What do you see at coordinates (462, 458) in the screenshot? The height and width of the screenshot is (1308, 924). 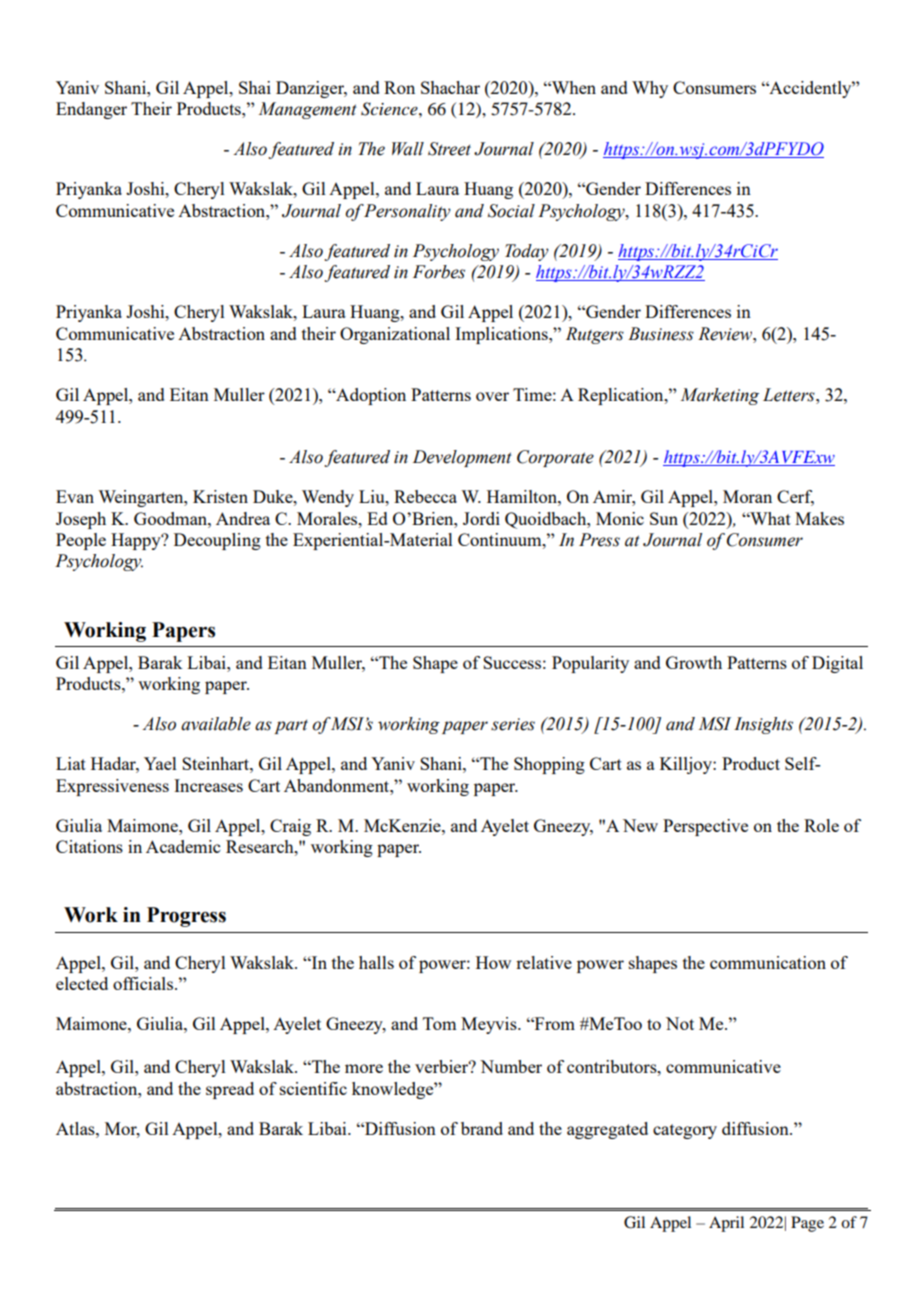 I see `Development` at bounding box center [462, 458].
